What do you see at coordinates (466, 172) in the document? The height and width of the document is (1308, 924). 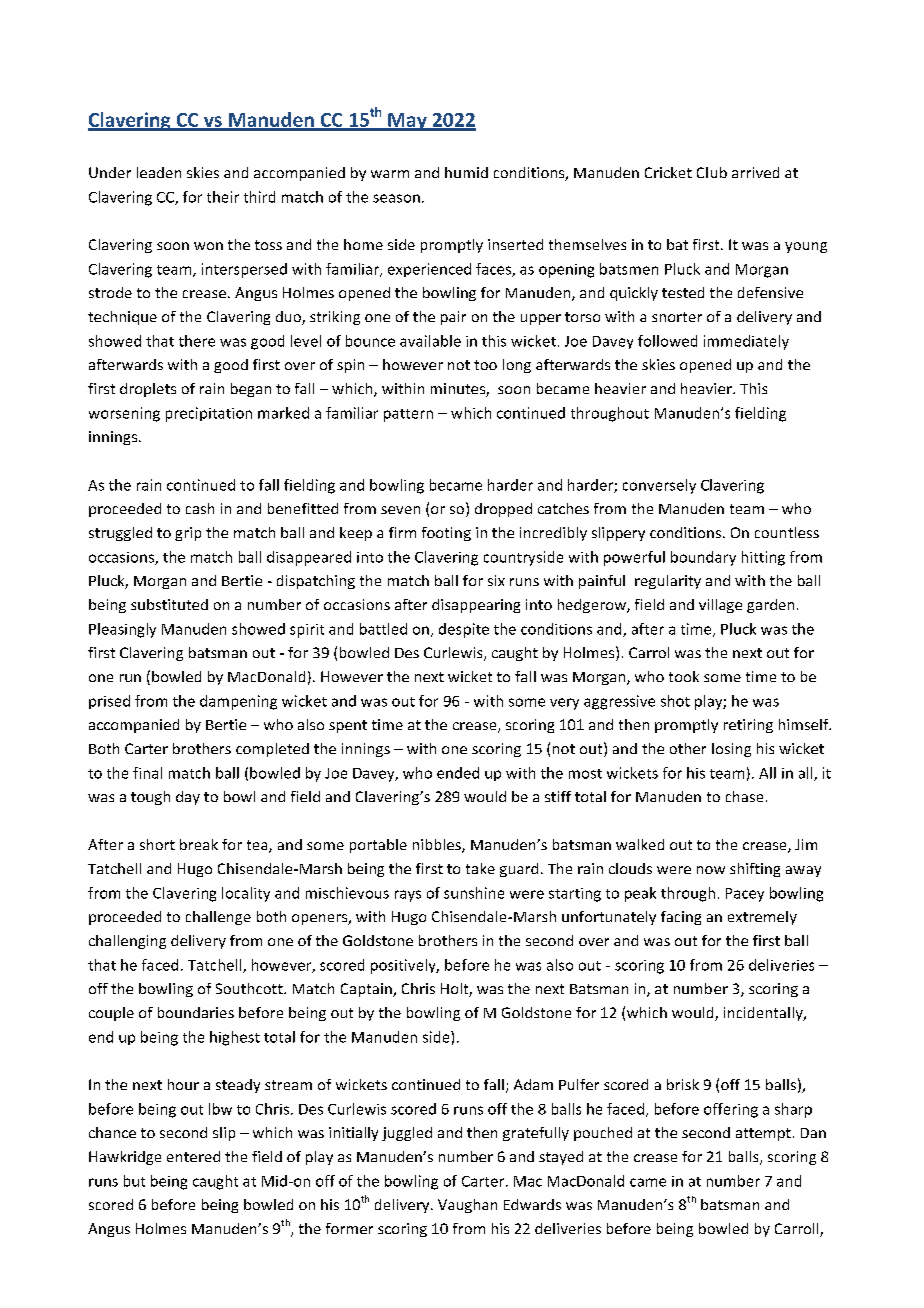 I see `humid` at bounding box center [466, 172].
